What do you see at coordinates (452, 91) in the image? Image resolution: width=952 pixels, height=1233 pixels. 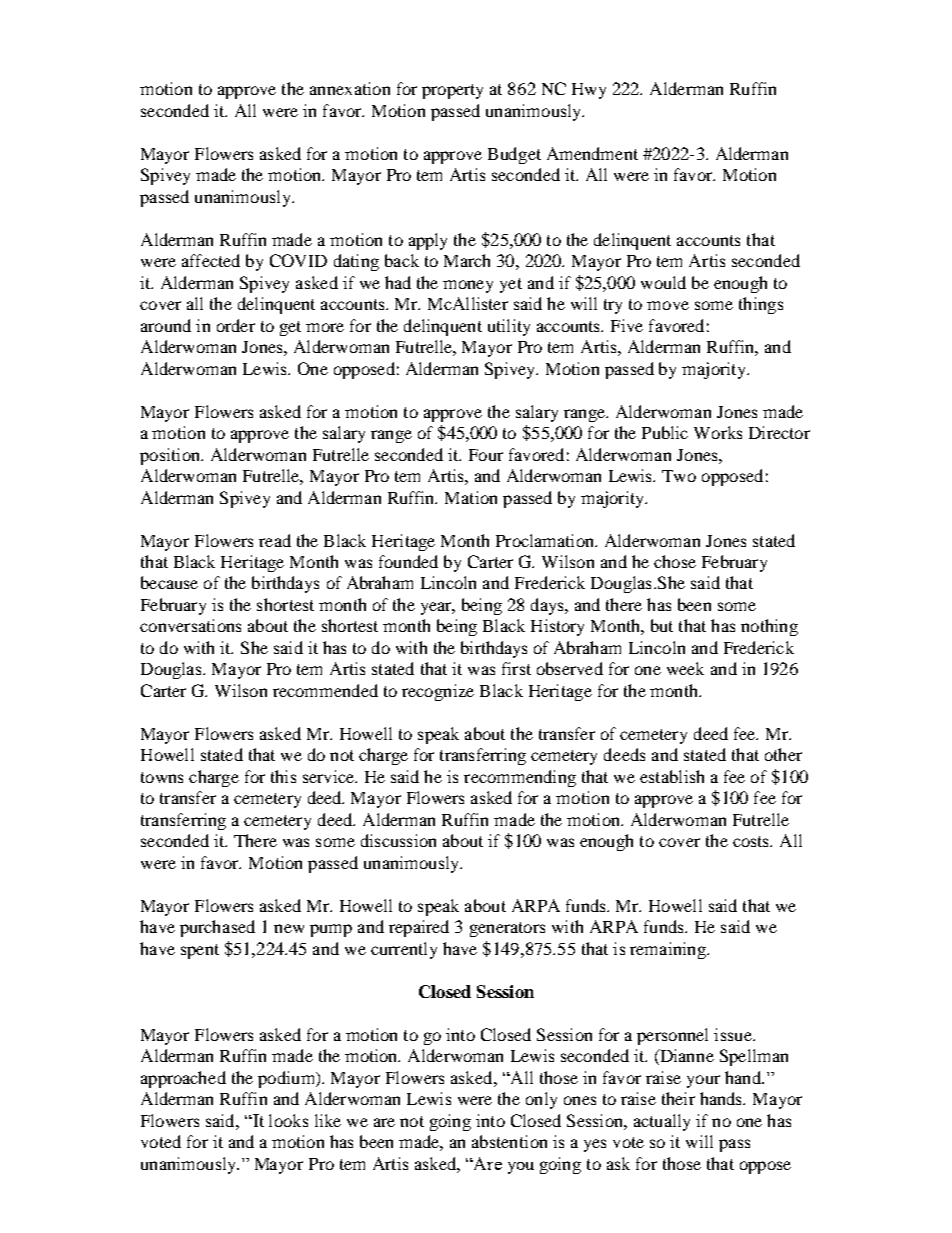 I see `property` at bounding box center [452, 91].
